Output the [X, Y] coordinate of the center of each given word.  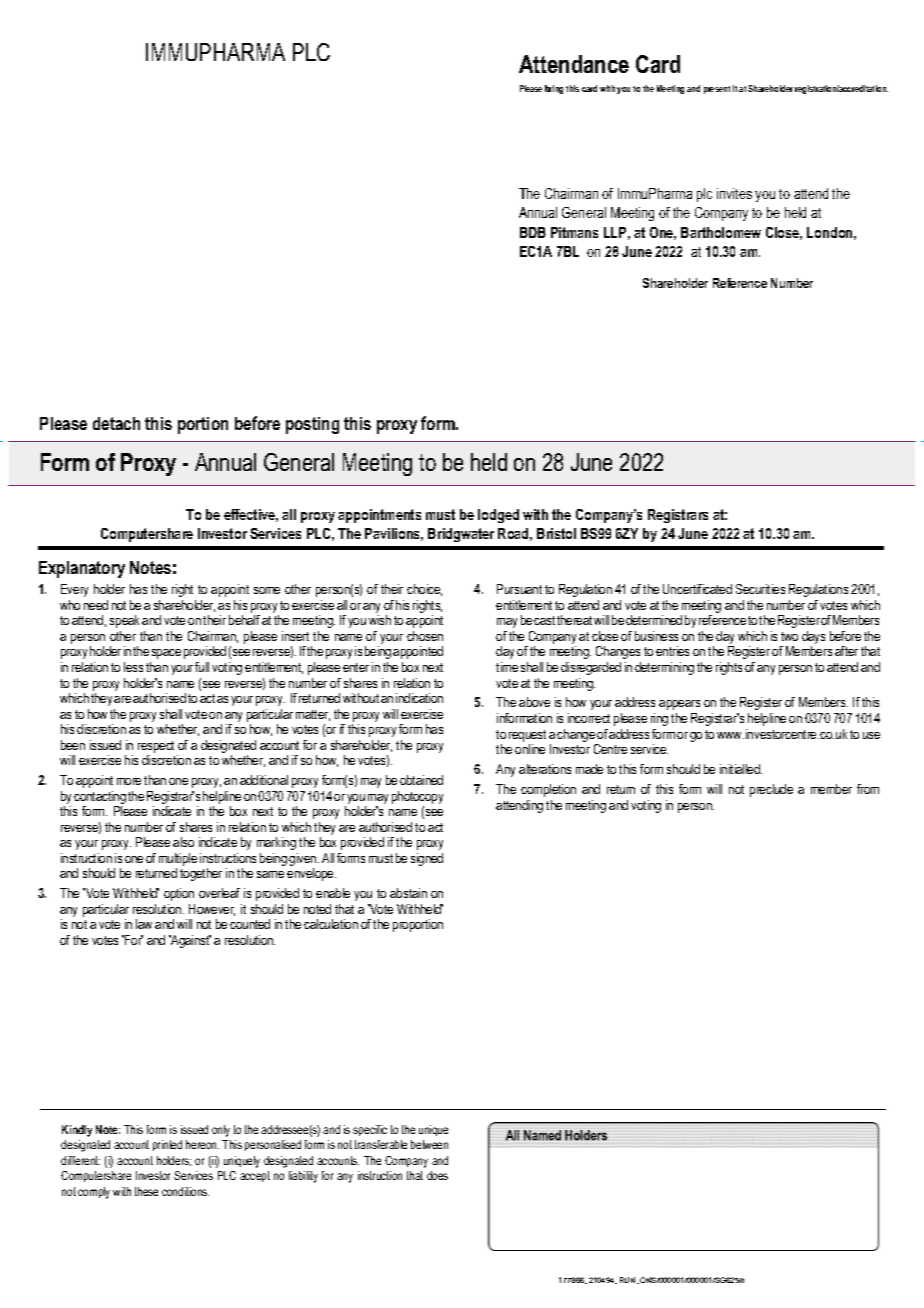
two [789, 636]
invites [734, 193]
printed [167, 1145]
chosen [425, 636]
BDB [533, 232]
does [437, 1175]
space [166, 654]
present [717, 90]
